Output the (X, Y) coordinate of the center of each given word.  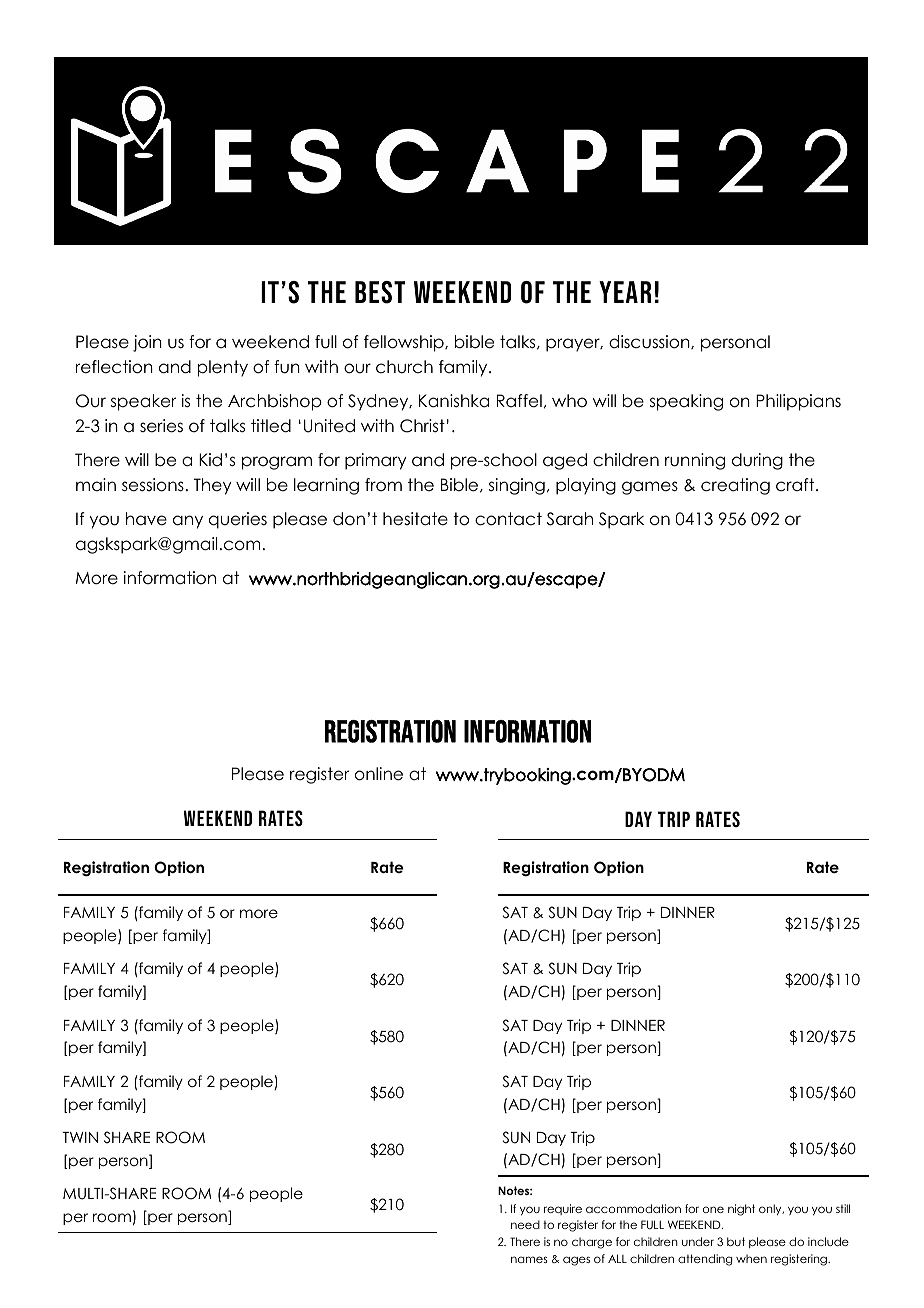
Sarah (570, 519)
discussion (650, 342)
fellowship (405, 343)
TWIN (80, 1137)
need (525, 1224)
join (147, 343)
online (379, 774)
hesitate (415, 519)
